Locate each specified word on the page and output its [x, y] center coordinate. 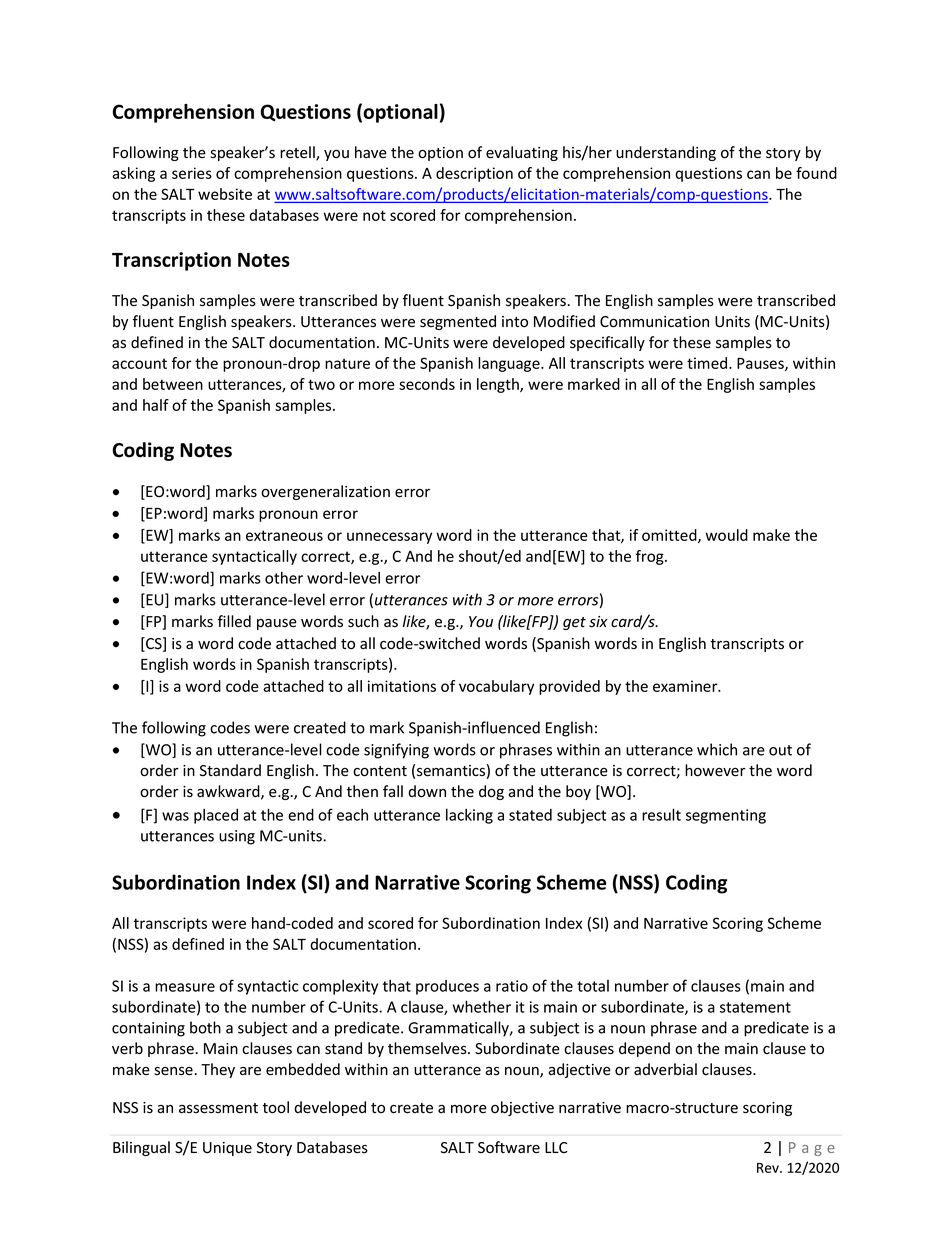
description [474, 174]
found [816, 173]
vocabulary [496, 687]
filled [234, 621]
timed [708, 363]
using [237, 837]
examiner [686, 686]
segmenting [726, 816]
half [156, 405]
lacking [469, 816]
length [499, 385]
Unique [227, 1149]
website [225, 194]
